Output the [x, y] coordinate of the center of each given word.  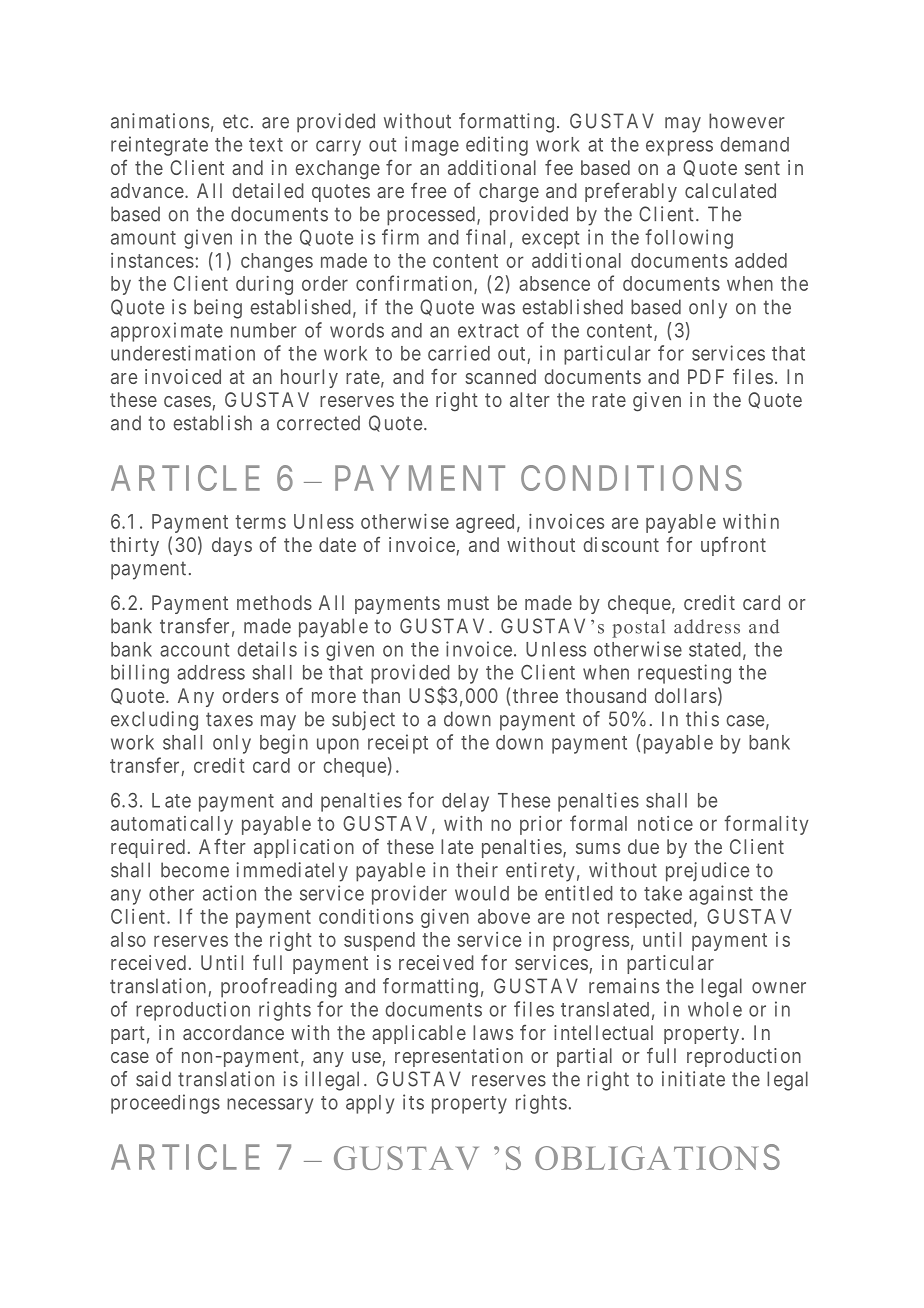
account [194, 650]
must [468, 603]
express [679, 148]
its [413, 1102]
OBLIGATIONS [657, 1157]
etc [236, 121]
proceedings [165, 1104]
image [432, 146]
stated [715, 649]
